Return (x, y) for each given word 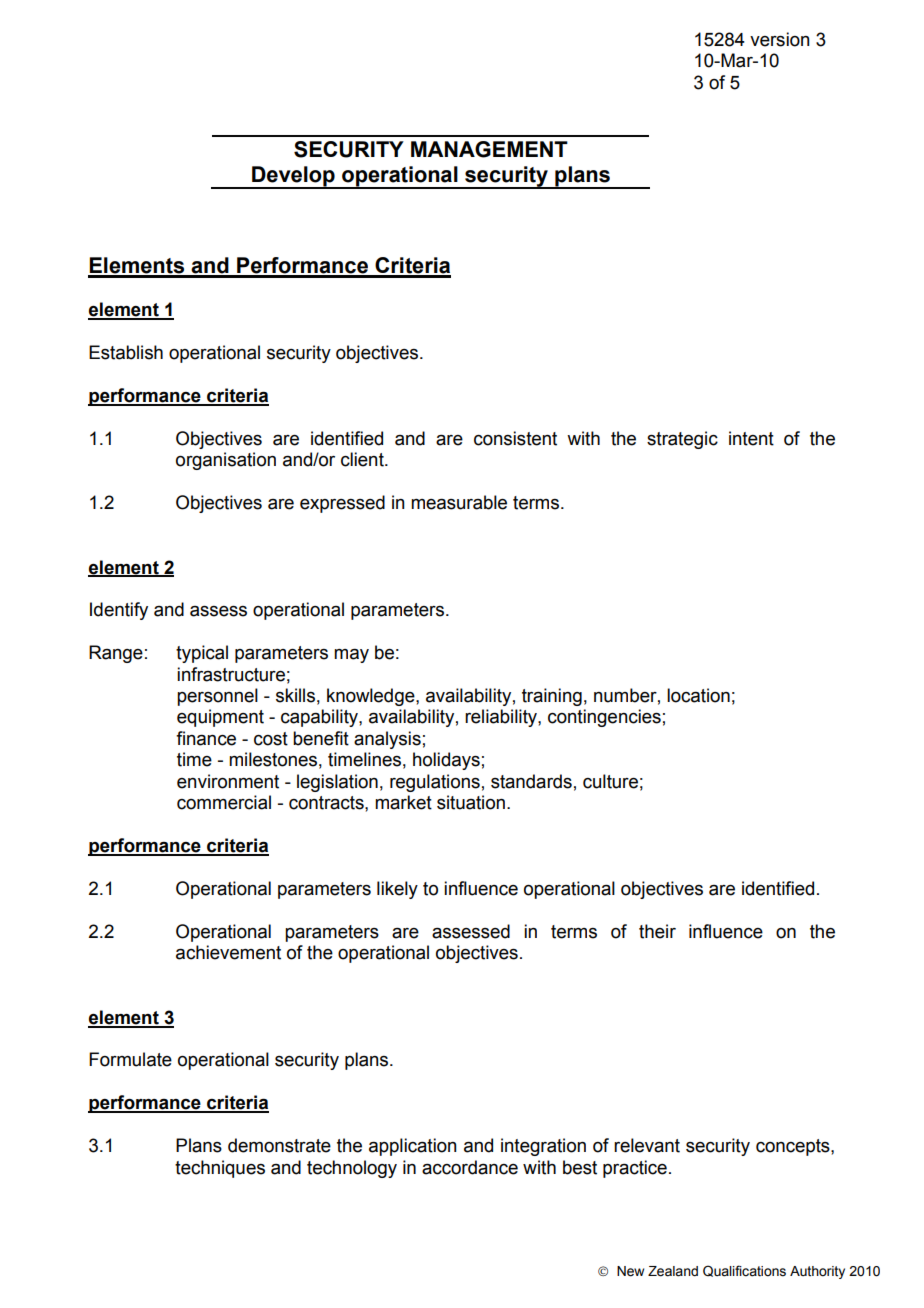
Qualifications (744, 1271)
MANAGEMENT (489, 149)
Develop (293, 177)
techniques (220, 1169)
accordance (470, 1167)
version (780, 39)
